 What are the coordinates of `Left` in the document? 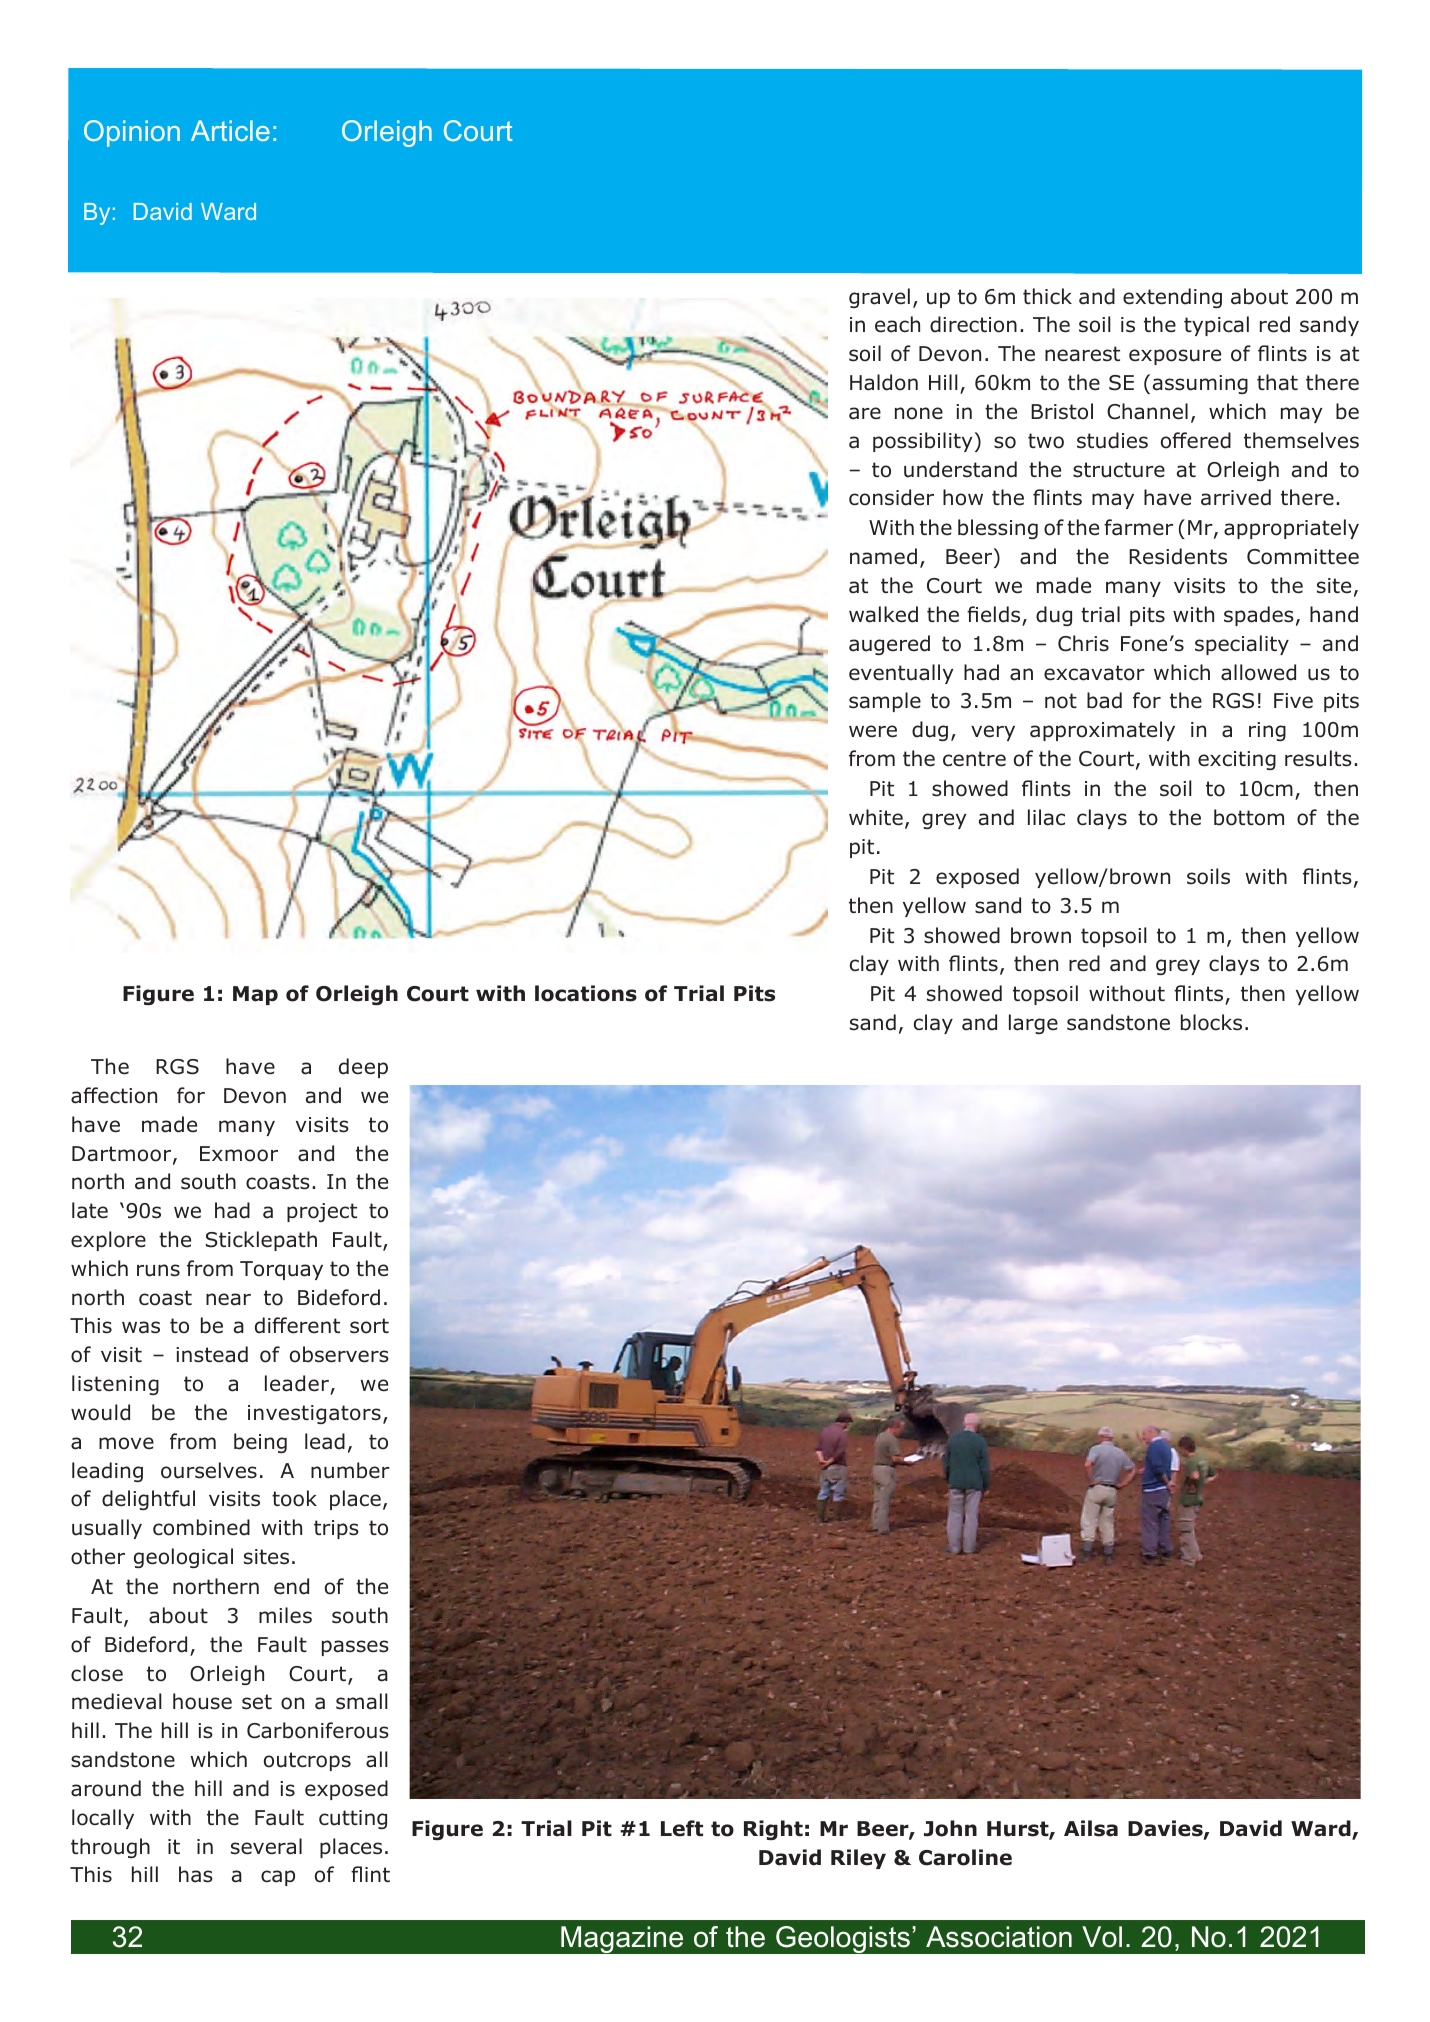 It's located at (682, 1828).
